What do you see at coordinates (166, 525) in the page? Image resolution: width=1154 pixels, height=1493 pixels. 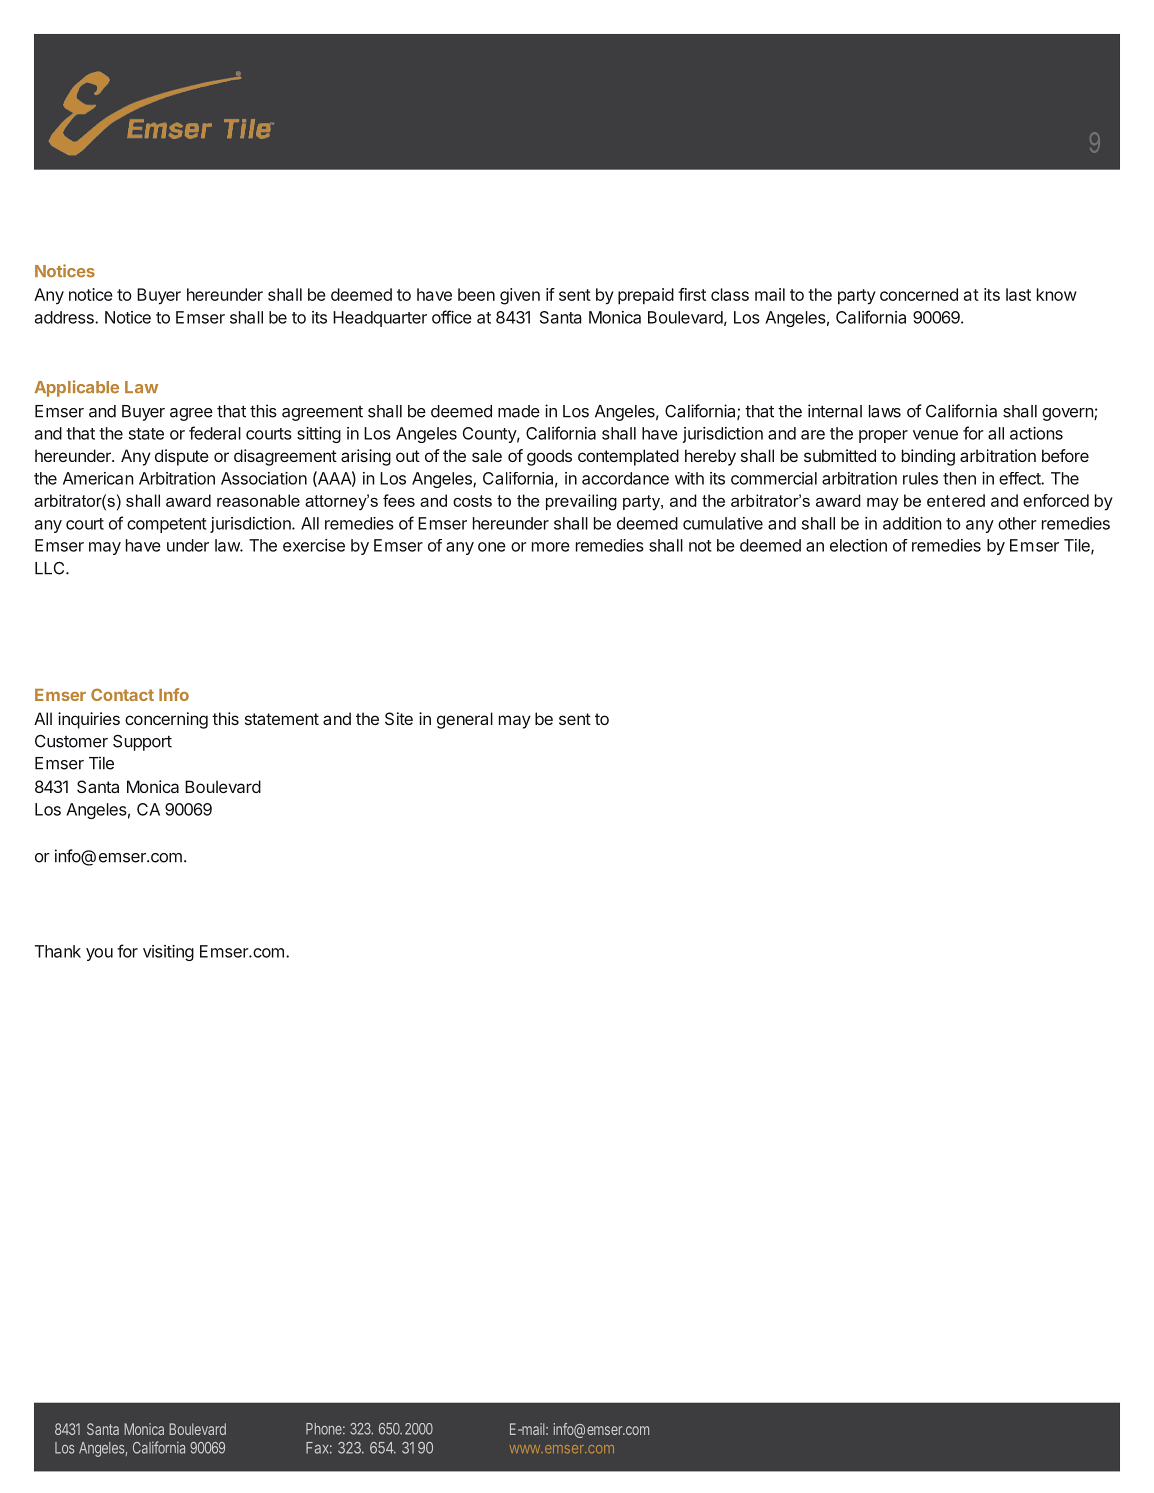 I see `competent` at bounding box center [166, 525].
